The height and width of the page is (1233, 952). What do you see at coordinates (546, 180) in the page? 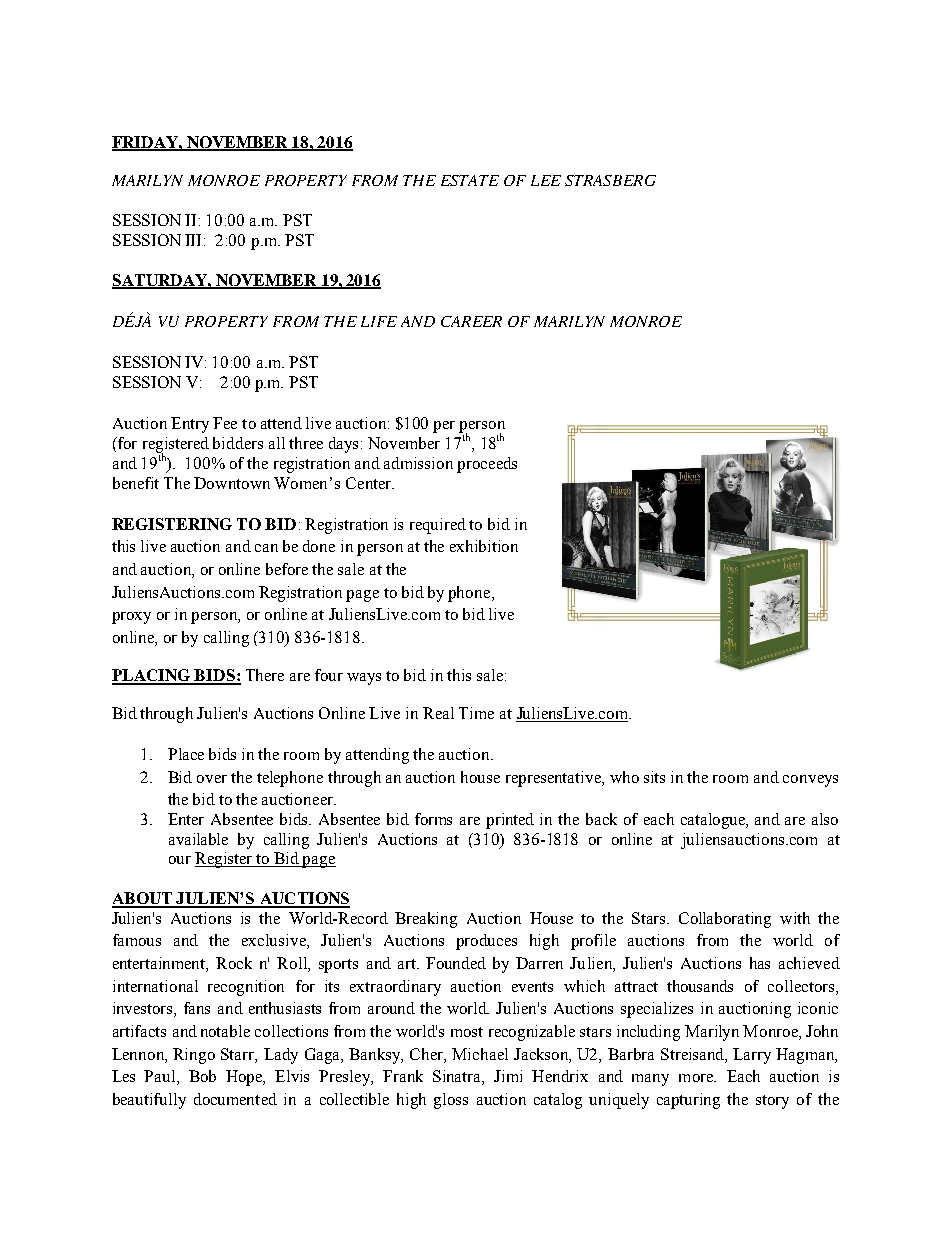
I see `LEE` at bounding box center [546, 180].
